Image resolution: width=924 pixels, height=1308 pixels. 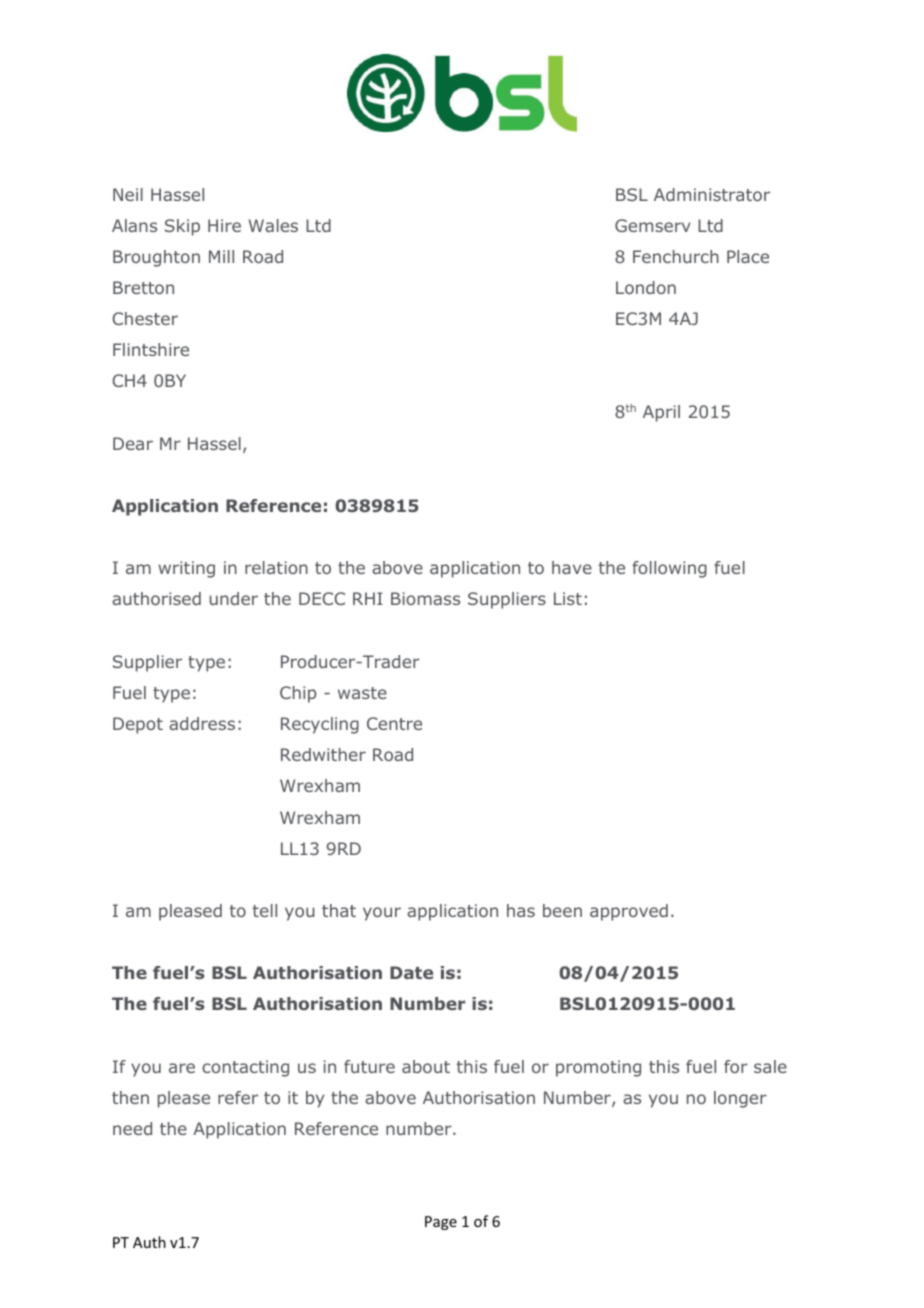 What do you see at coordinates (186, 569) in the screenshot?
I see `writing` at bounding box center [186, 569].
